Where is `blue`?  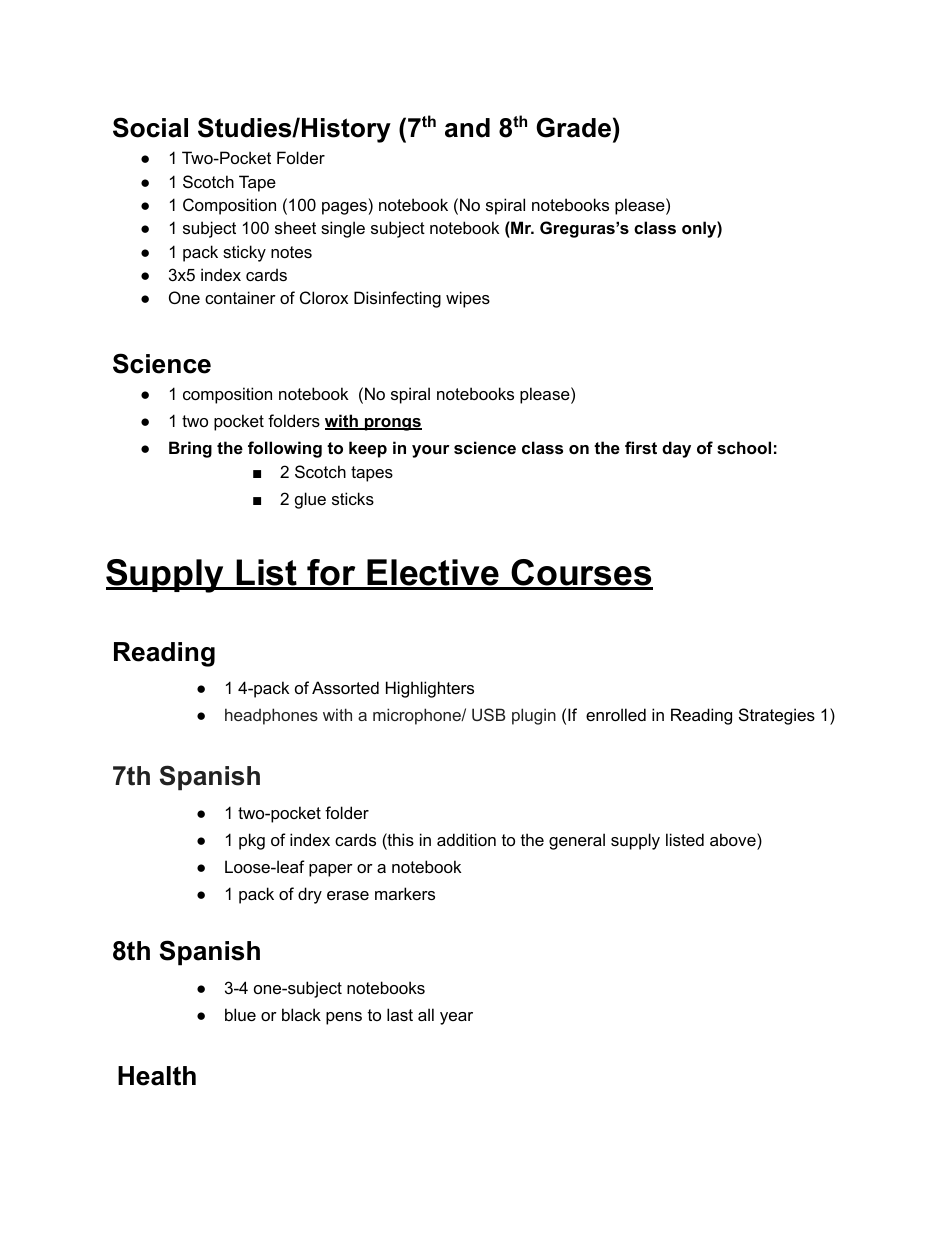
blue is located at coordinates (240, 1014).
